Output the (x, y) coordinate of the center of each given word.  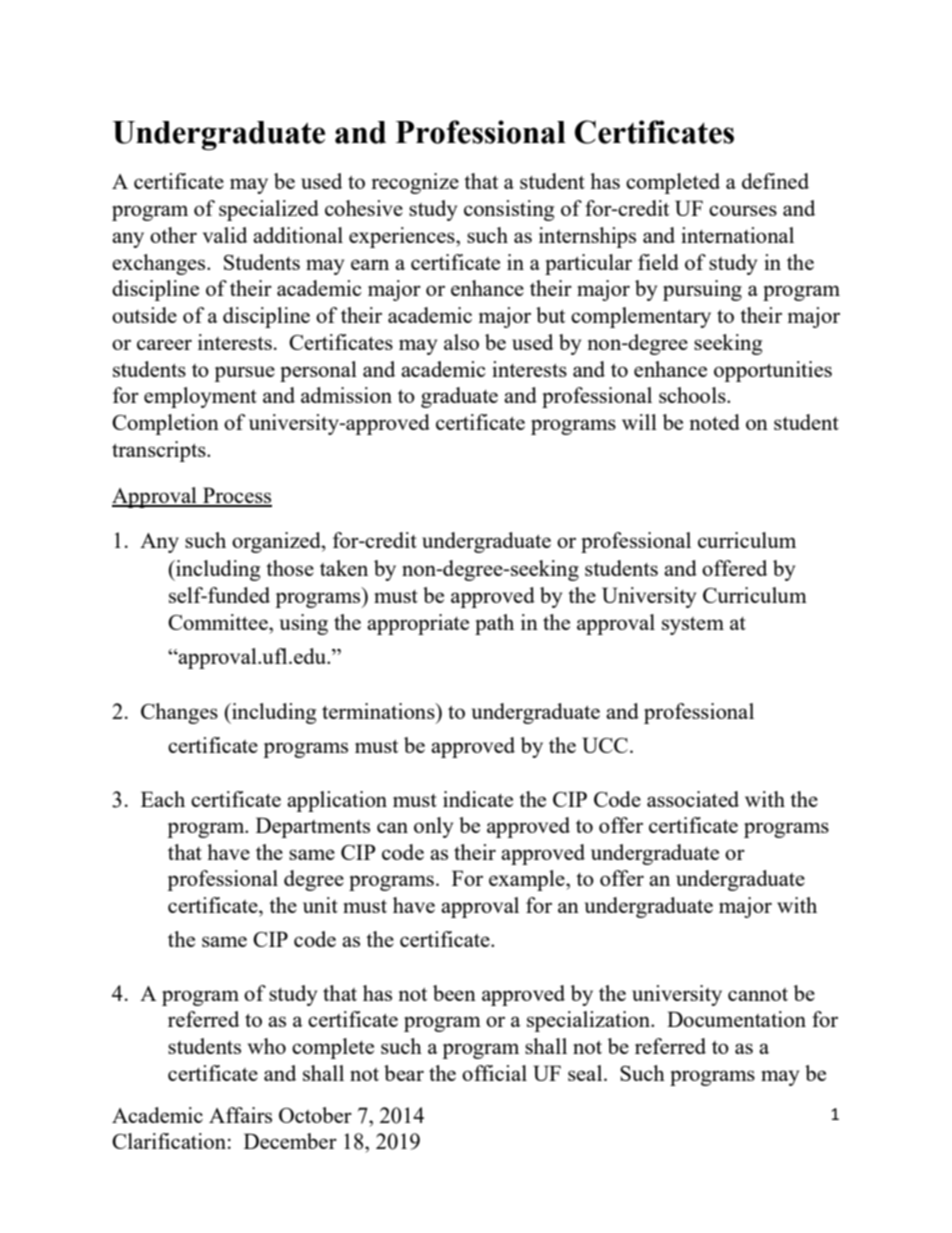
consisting (509, 210)
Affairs (240, 1115)
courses (743, 210)
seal (586, 1073)
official (494, 1073)
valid (225, 235)
